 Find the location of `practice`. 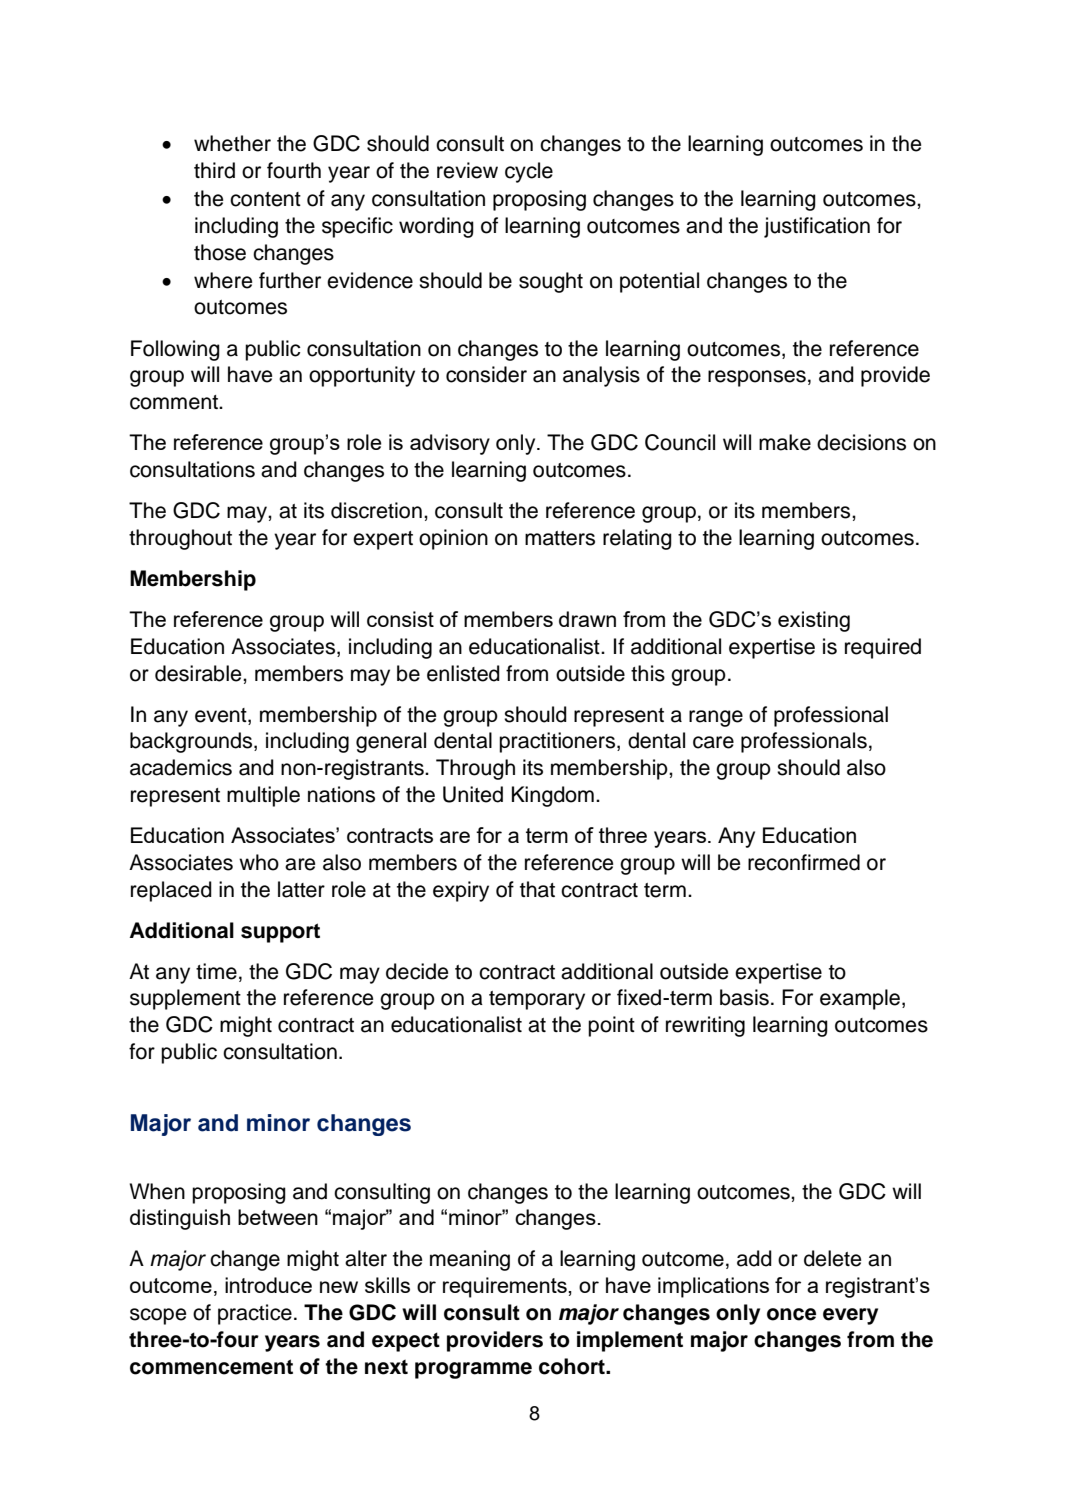

practice is located at coordinates (255, 1314).
